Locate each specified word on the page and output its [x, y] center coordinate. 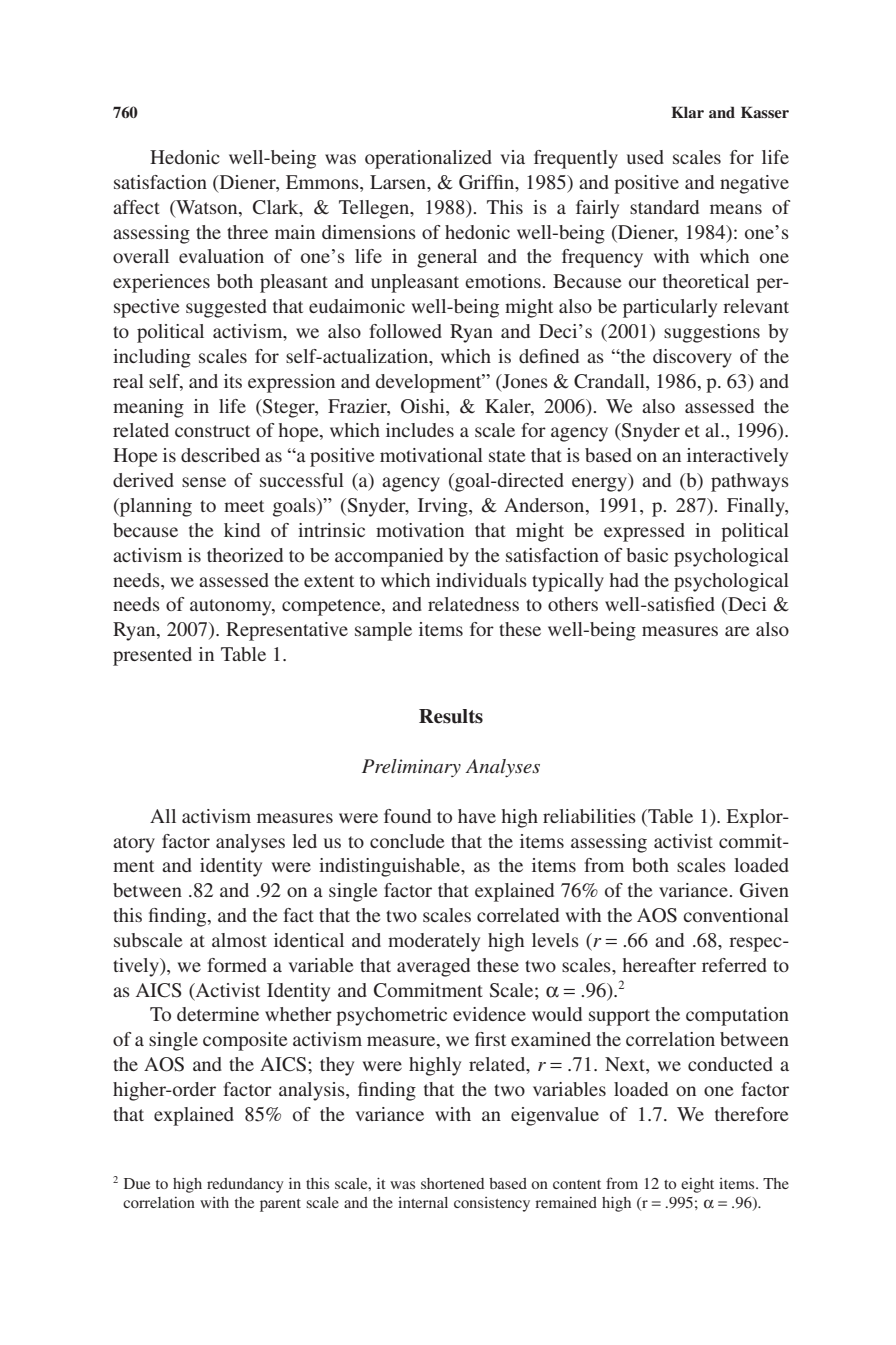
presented [152, 656]
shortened [452, 1183]
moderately [434, 942]
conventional [736, 915]
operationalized [428, 159]
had [624, 580]
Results [451, 716]
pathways [750, 482]
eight [697, 1185]
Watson [207, 207]
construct [212, 431]
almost [239, 940]
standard [664, 207]
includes [420, 430]
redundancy [245, 1185]
